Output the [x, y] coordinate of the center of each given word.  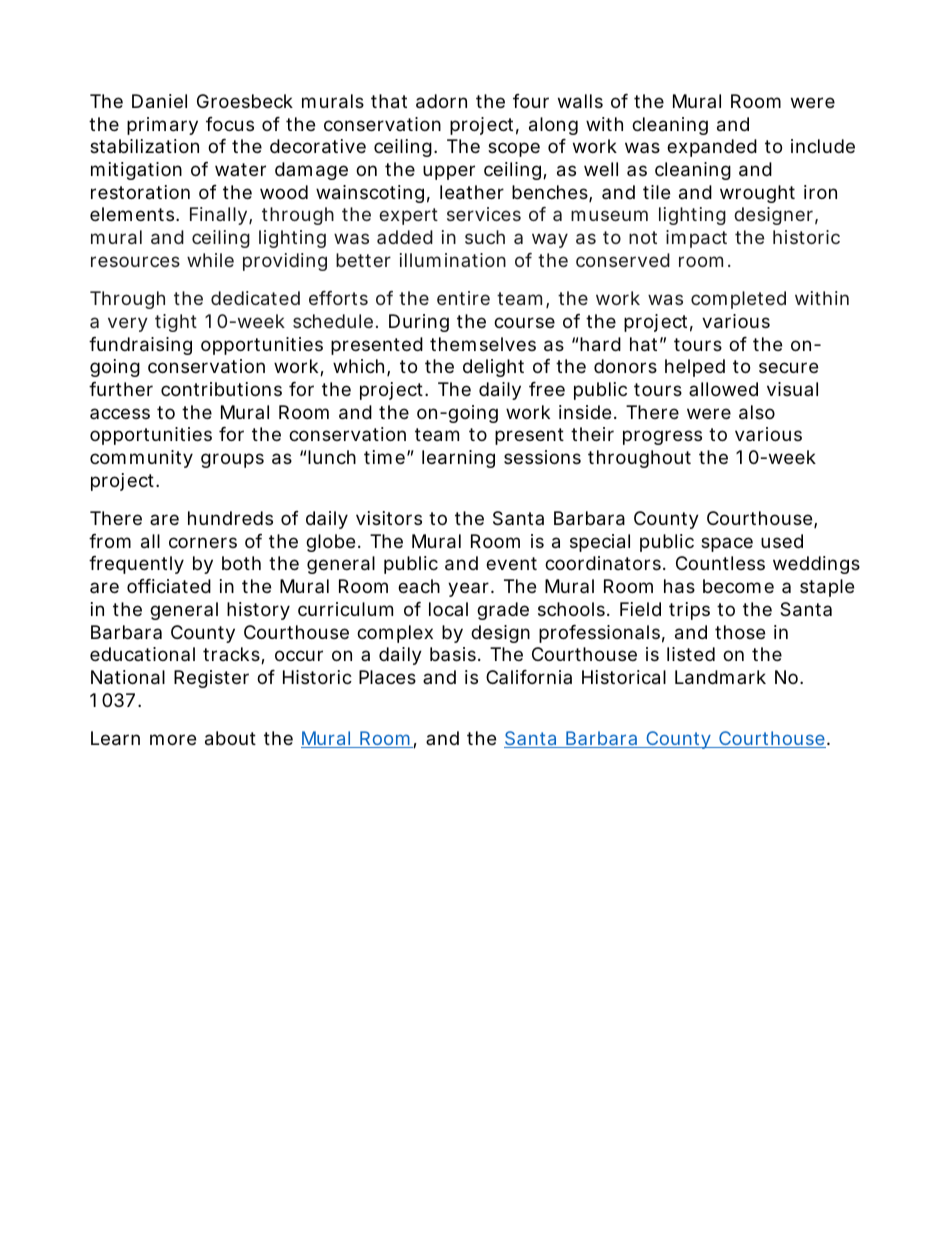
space [727, 544]
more [173, 739]
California [529, 677]
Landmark [720, 677]
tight [176, 323]
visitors [389, 518]
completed [738, 300]
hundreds [230, 518]
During [419, 323]
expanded [712, 148]
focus [230, 124]
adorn [441, 101]
